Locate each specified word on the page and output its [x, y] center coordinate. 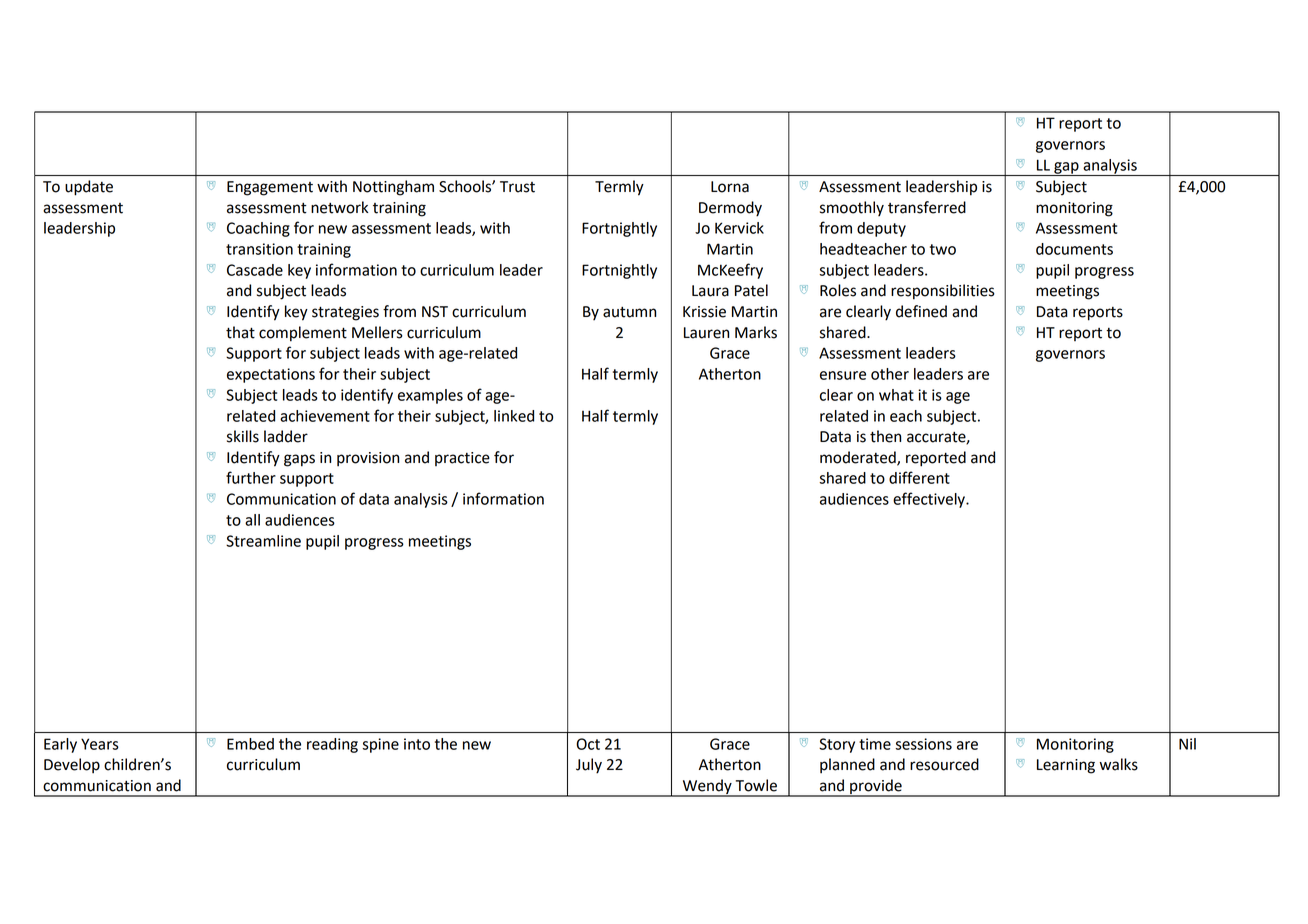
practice [462, 459]
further [251, 477]
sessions [923, 744]
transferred [927, 207]
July [589, 766]
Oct [588, 744]
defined [921, 311]
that [240, 332]
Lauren [706, 333]
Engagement [270, 188]
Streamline [263, 541]
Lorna [730, 187]
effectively [930, 500]
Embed [250, 744]
